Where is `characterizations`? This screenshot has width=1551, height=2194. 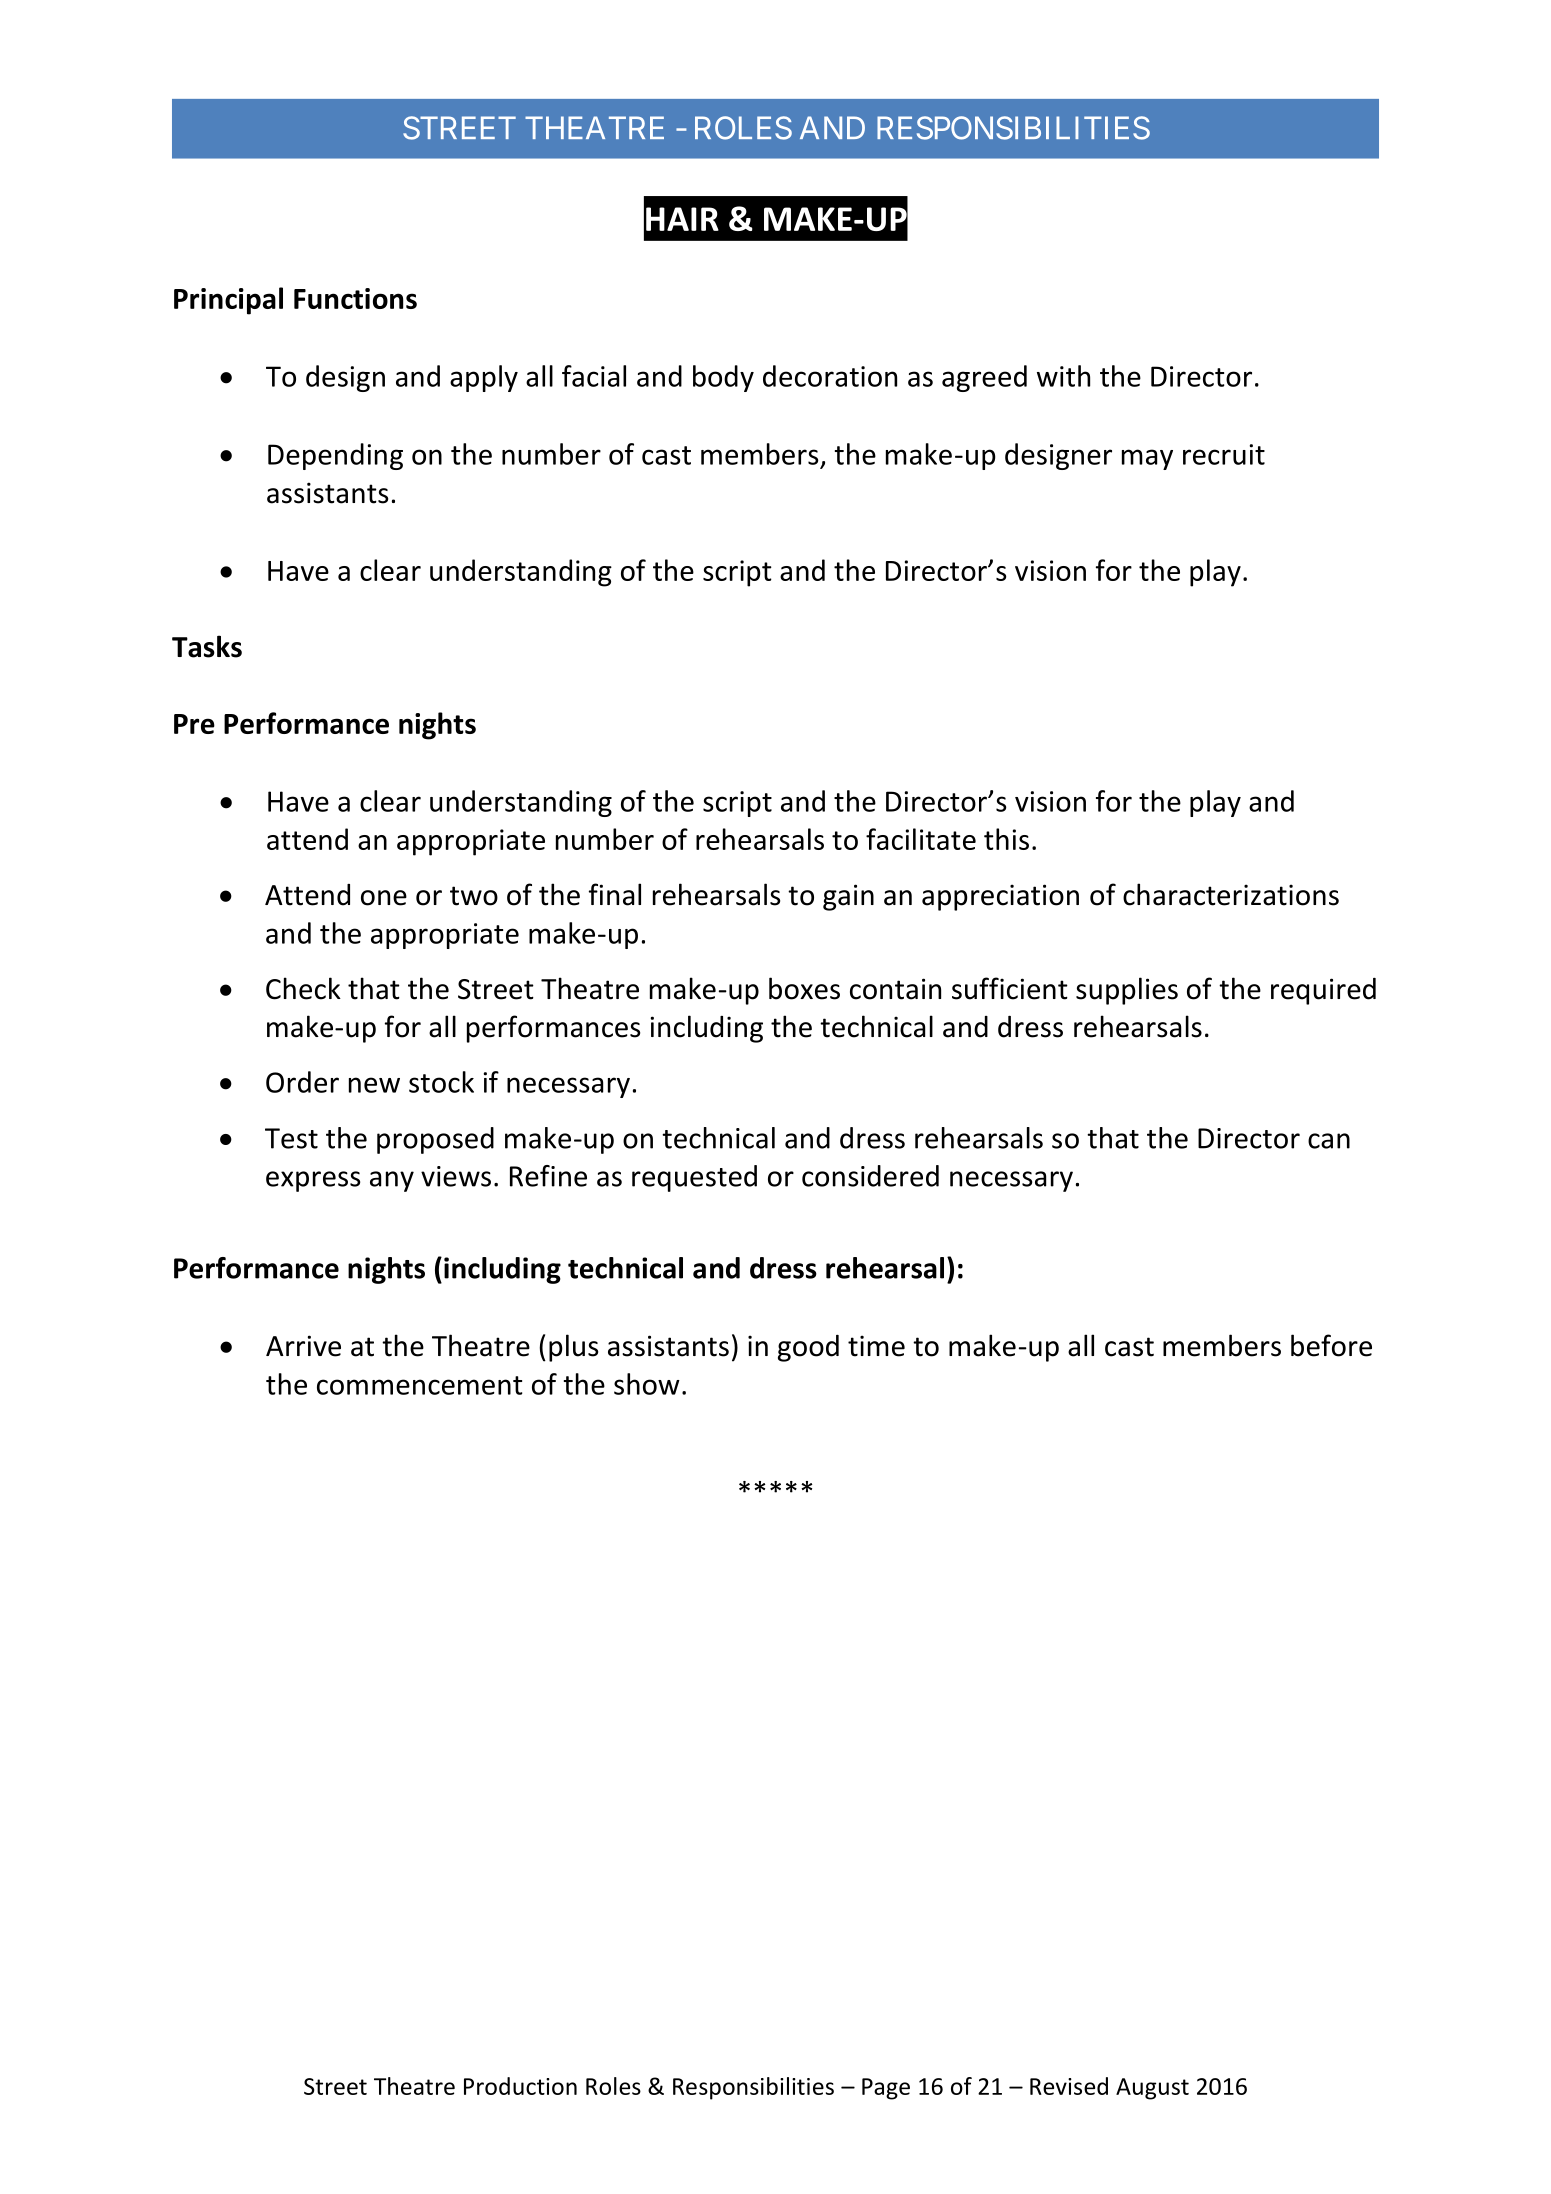 characterizations is located at coordinates (1231, 894).
